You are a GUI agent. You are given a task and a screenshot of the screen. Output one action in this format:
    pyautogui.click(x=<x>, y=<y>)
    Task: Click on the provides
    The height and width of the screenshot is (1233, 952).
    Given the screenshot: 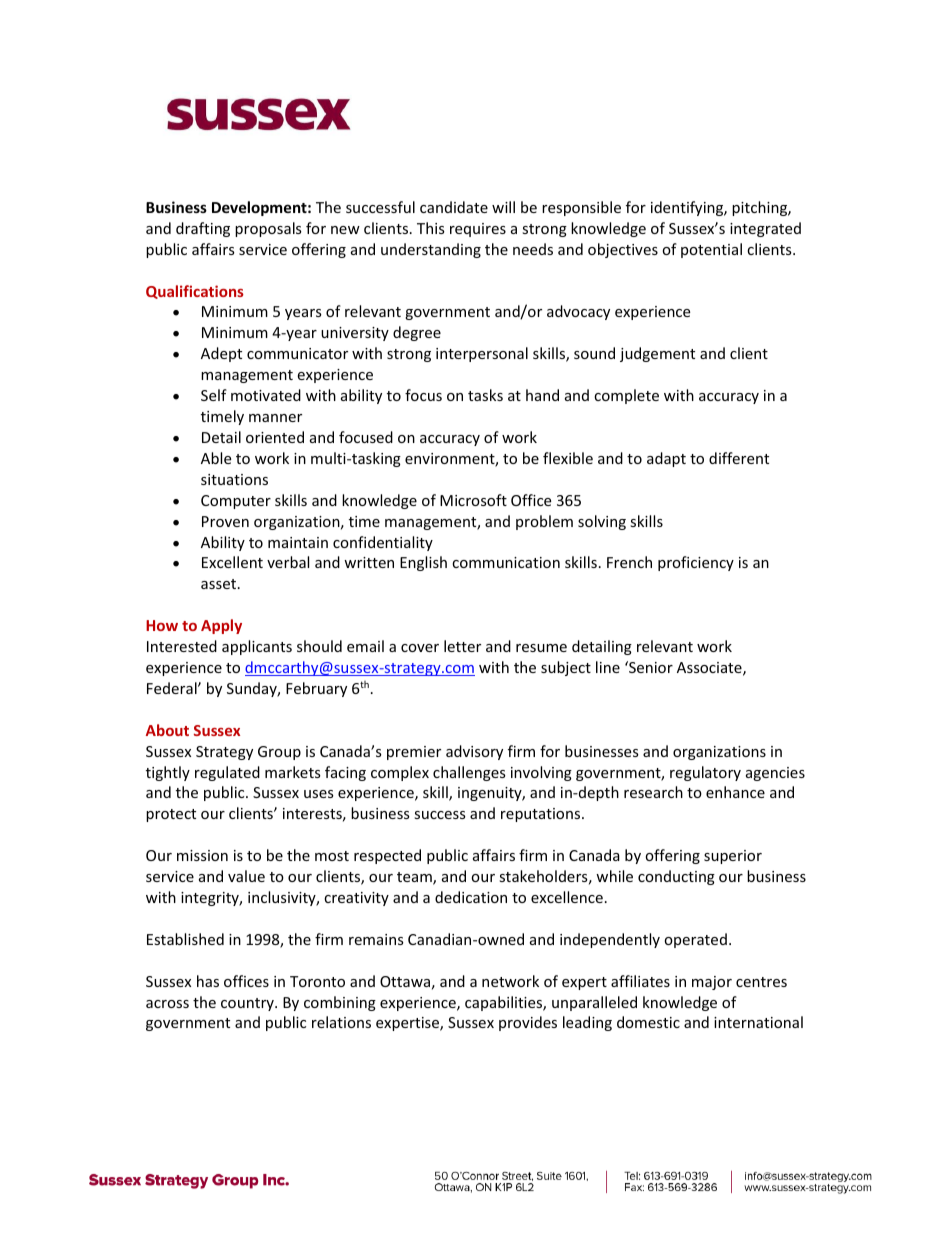 What is the action you would take?
    pyautogui.click(x=528, y=1023)
